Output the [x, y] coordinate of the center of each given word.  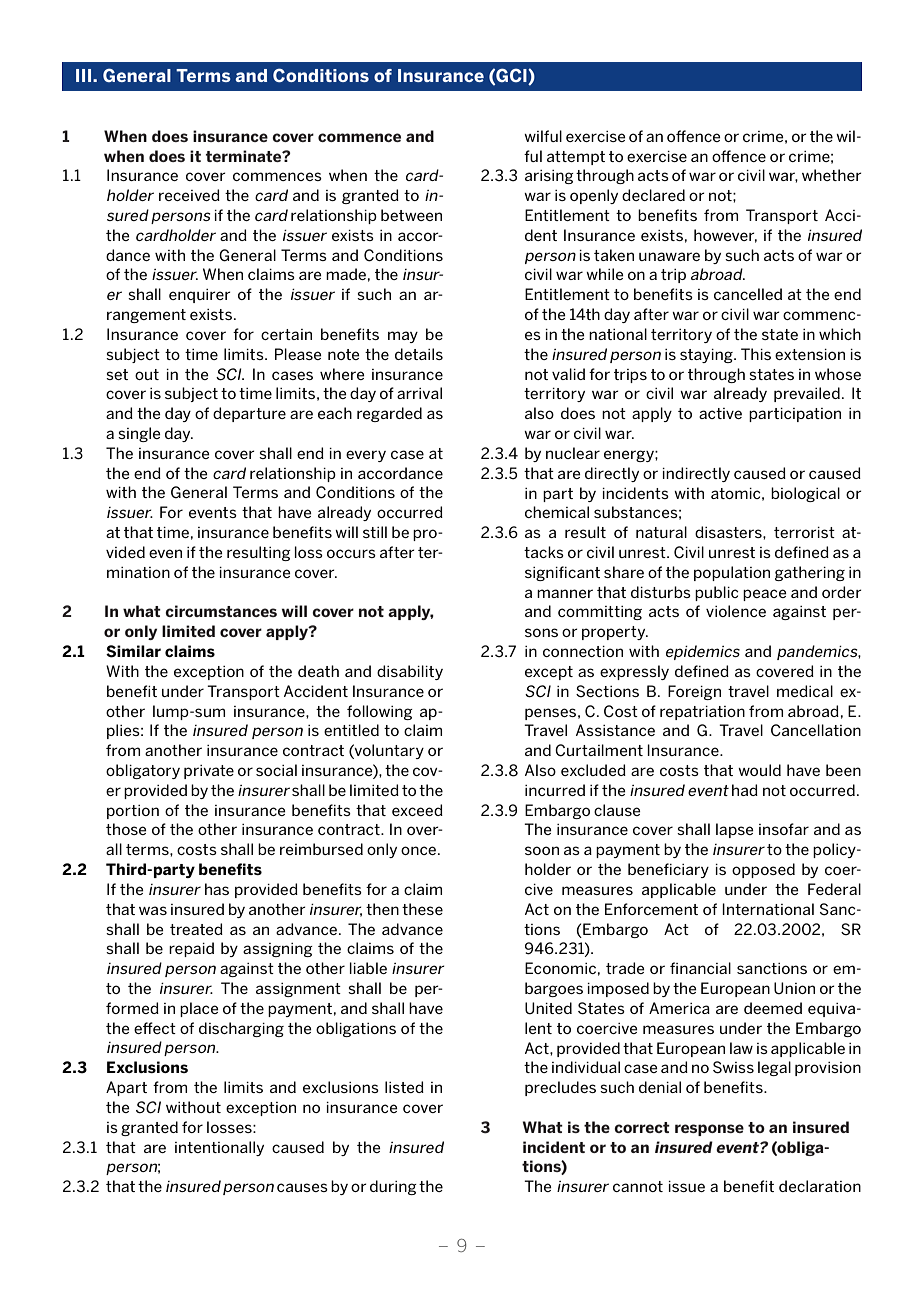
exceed [417, 810]
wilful [543, 136]
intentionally [219, 1148]
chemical [557, 512]
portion [133, 812]
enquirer [200, 296]
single [139, 434]
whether [832, 175]
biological [805, 494]
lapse [735, 830]
